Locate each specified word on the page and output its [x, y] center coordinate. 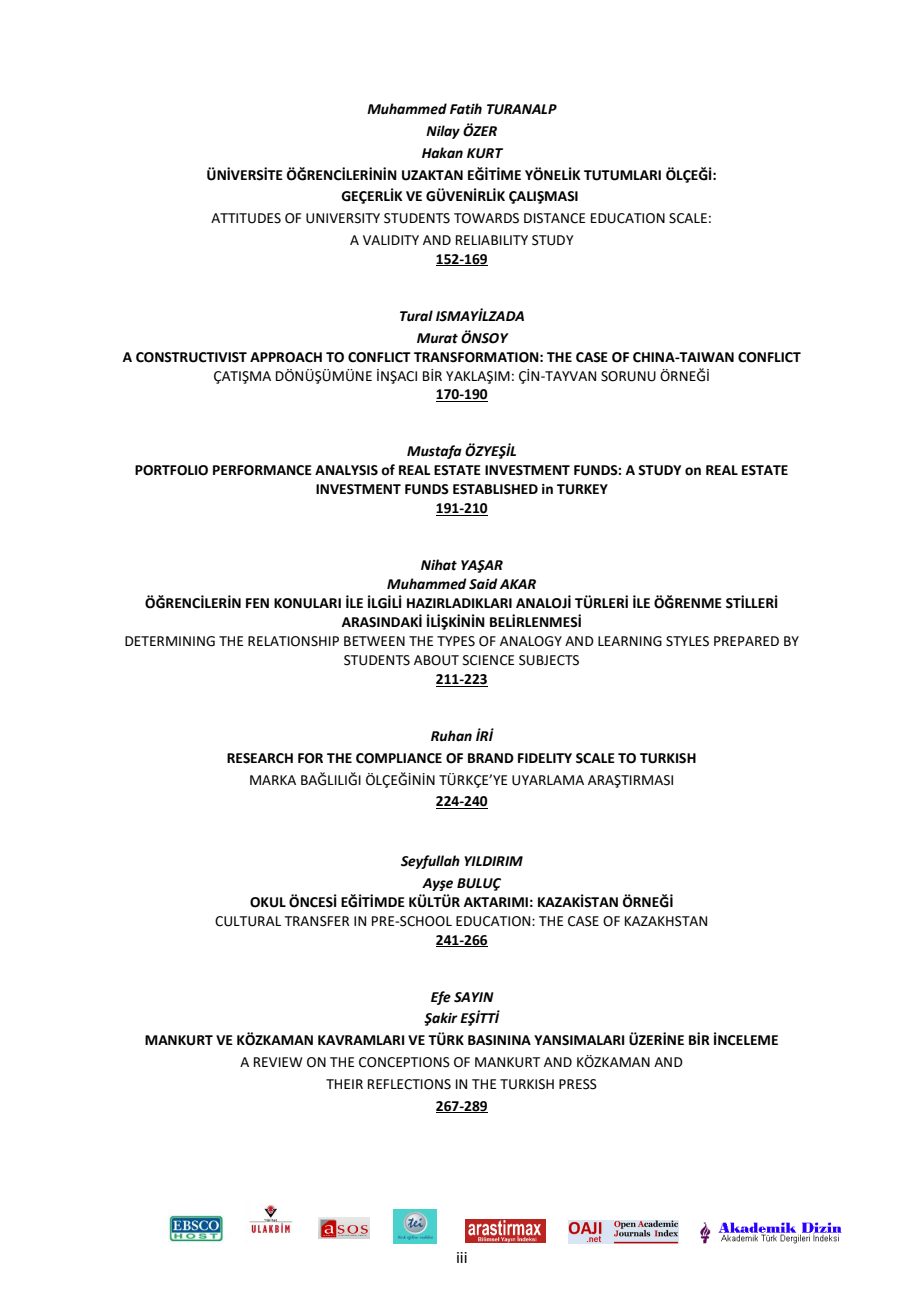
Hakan [442, 153]
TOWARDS [486, 218]
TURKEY [582, 489]
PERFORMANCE [262, 470]
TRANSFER [317, 921]
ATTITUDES [246, 218]
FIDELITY [545, 758]
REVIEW [278, 1062]
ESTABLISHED [495, 489]
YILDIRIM [493, 861]
